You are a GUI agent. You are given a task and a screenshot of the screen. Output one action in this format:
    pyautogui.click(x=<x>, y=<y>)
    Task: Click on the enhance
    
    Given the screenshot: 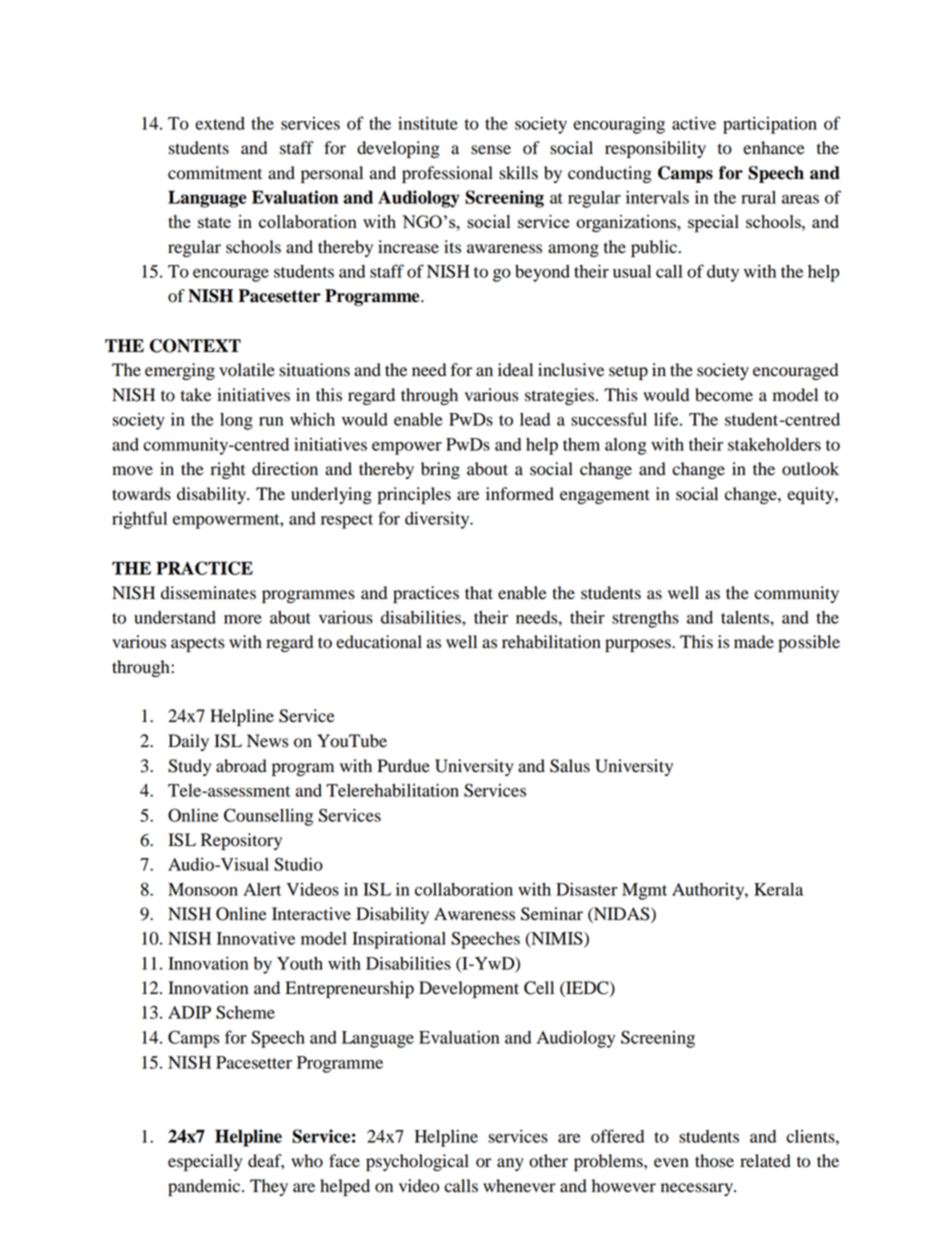 What is the action you would take?
    pyautogui.click(x=774, y=148)
